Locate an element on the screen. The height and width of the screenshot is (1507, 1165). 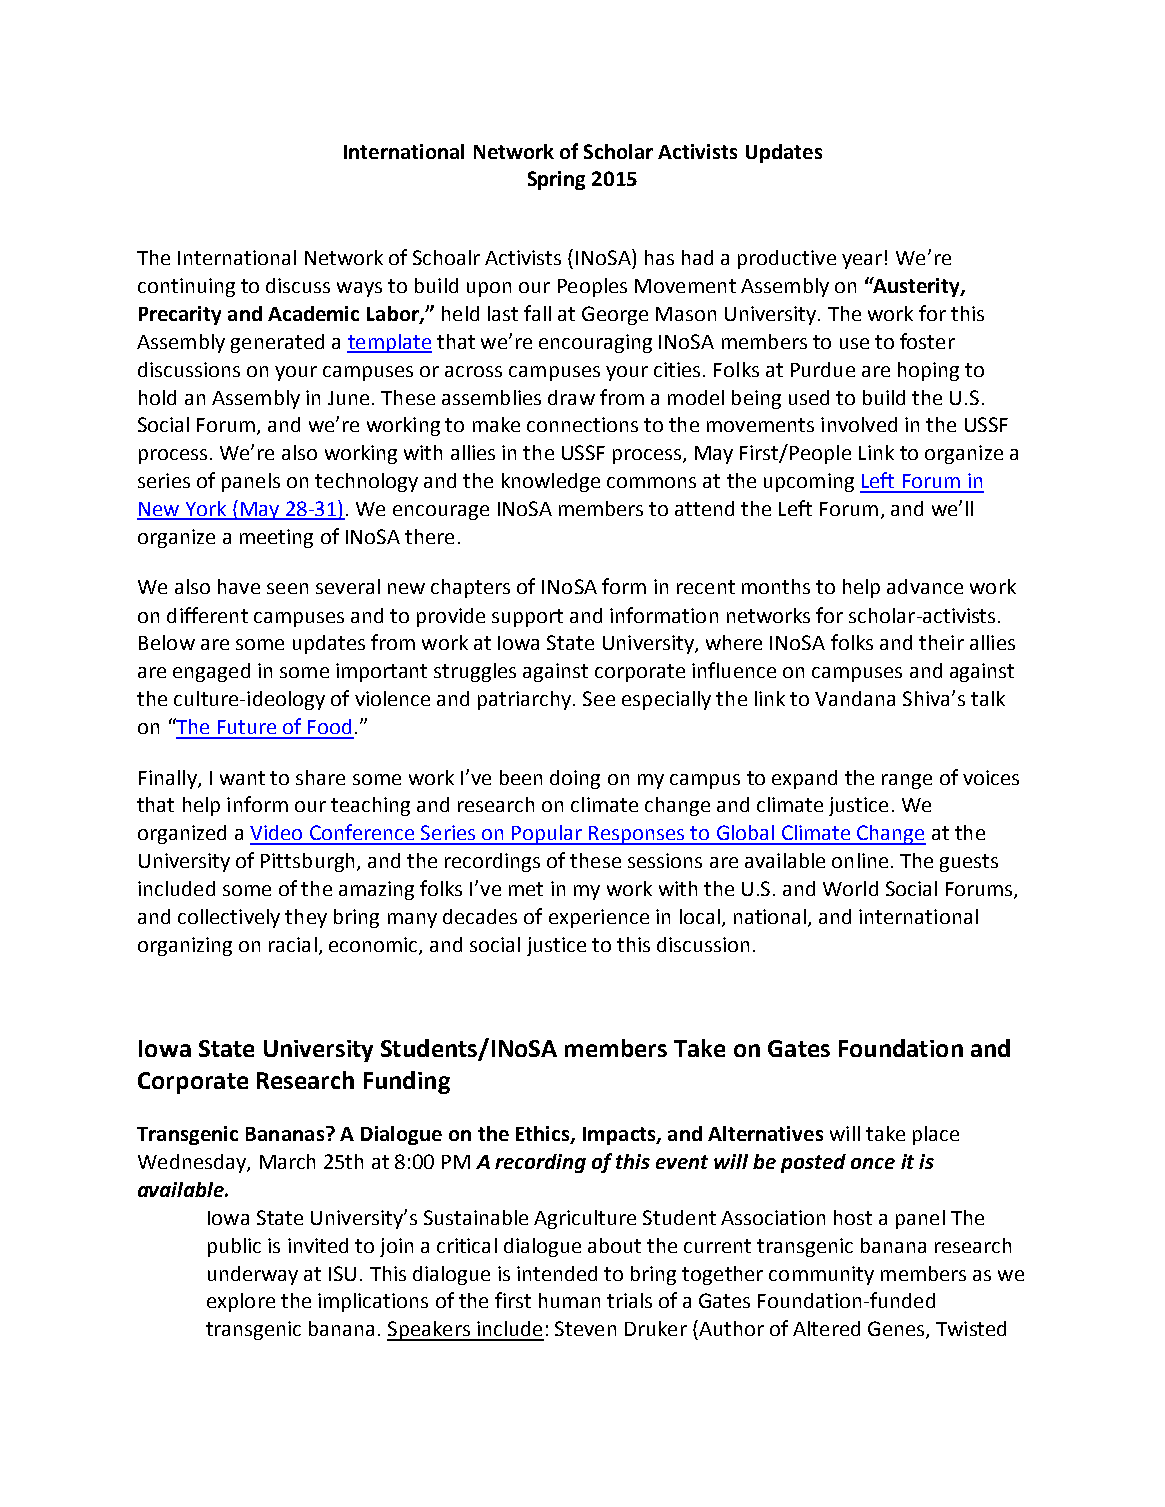
have is located at coordinates (239, 586).
